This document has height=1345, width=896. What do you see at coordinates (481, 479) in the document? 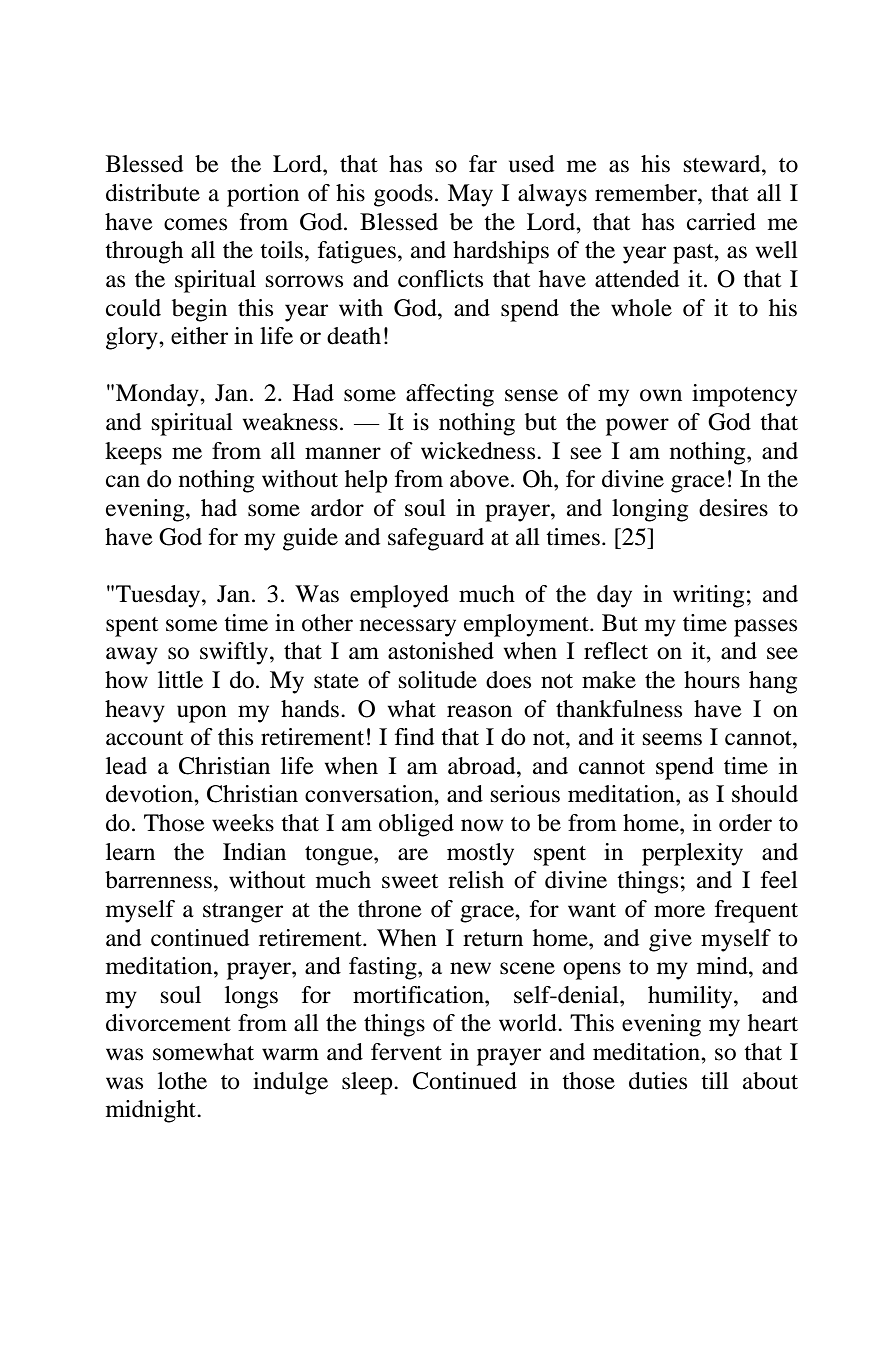
I see `above` at bounding box center [481, 479].
